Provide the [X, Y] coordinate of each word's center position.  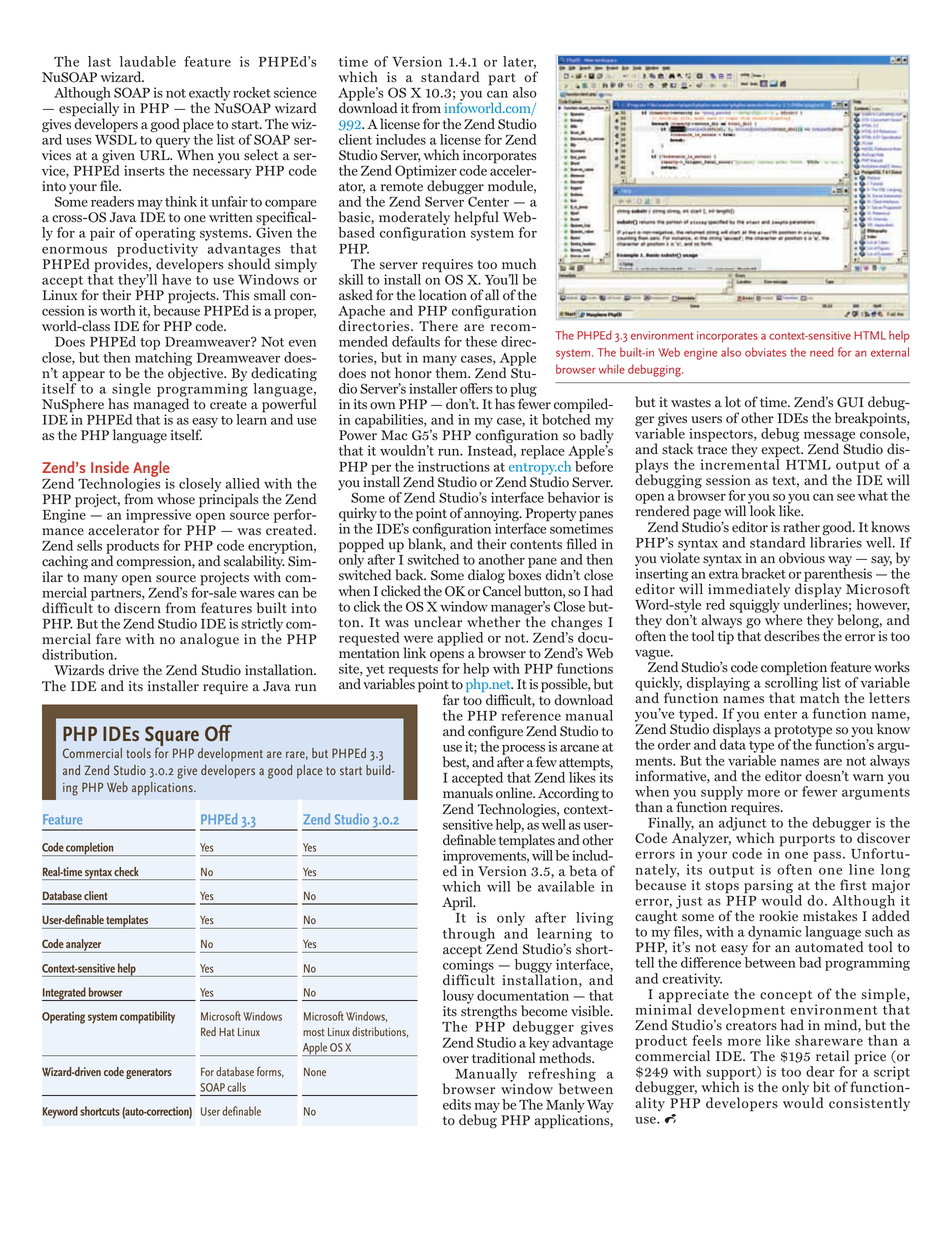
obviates [765, 352]
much [519, 264]
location [443, 295]
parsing [768, 888]
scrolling [791, 684]
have [176, 279]
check [126, 871]
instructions [454, 466]
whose [176, 499]
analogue [209, 640]
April [458, 903]
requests [413, 672]
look [763, 511]
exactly [209, 95]
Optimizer [426, 173]
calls [236, 1087]
